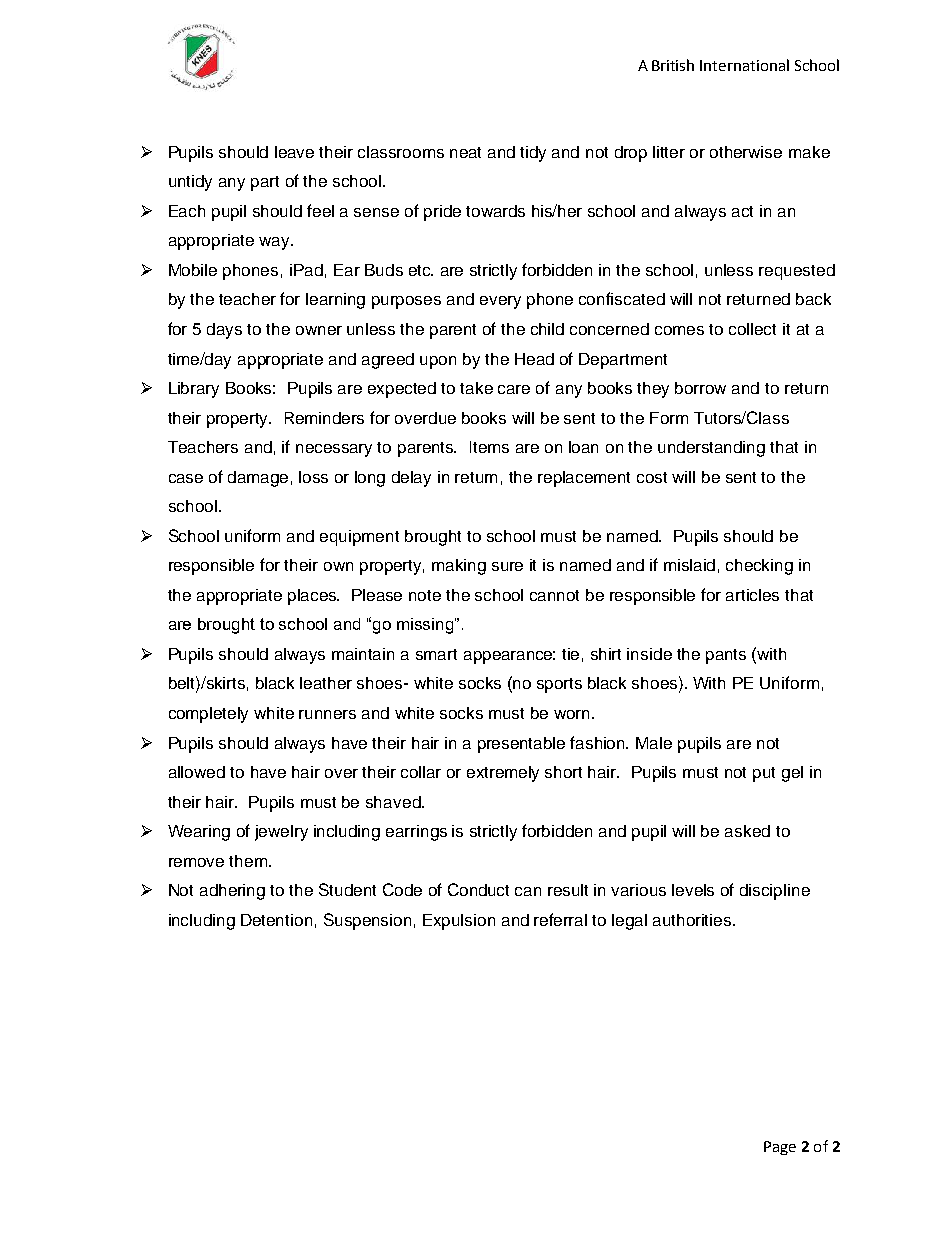  Describe the element at coordinates (324, 418) in the document. I see `Reminders` at that location.
